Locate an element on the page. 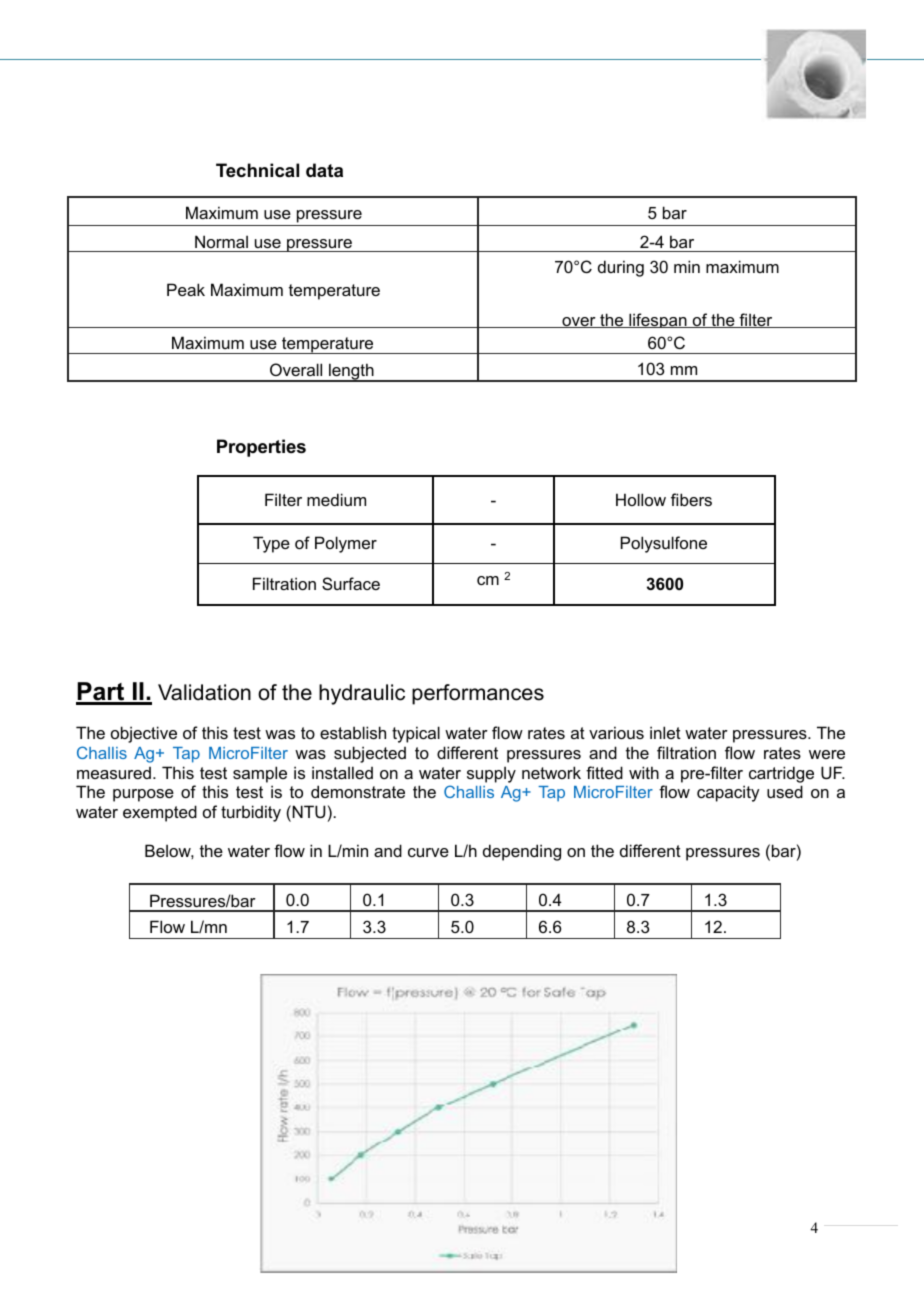 This image has height=1308, width=924. curve is located at coordinates (428, 852).
